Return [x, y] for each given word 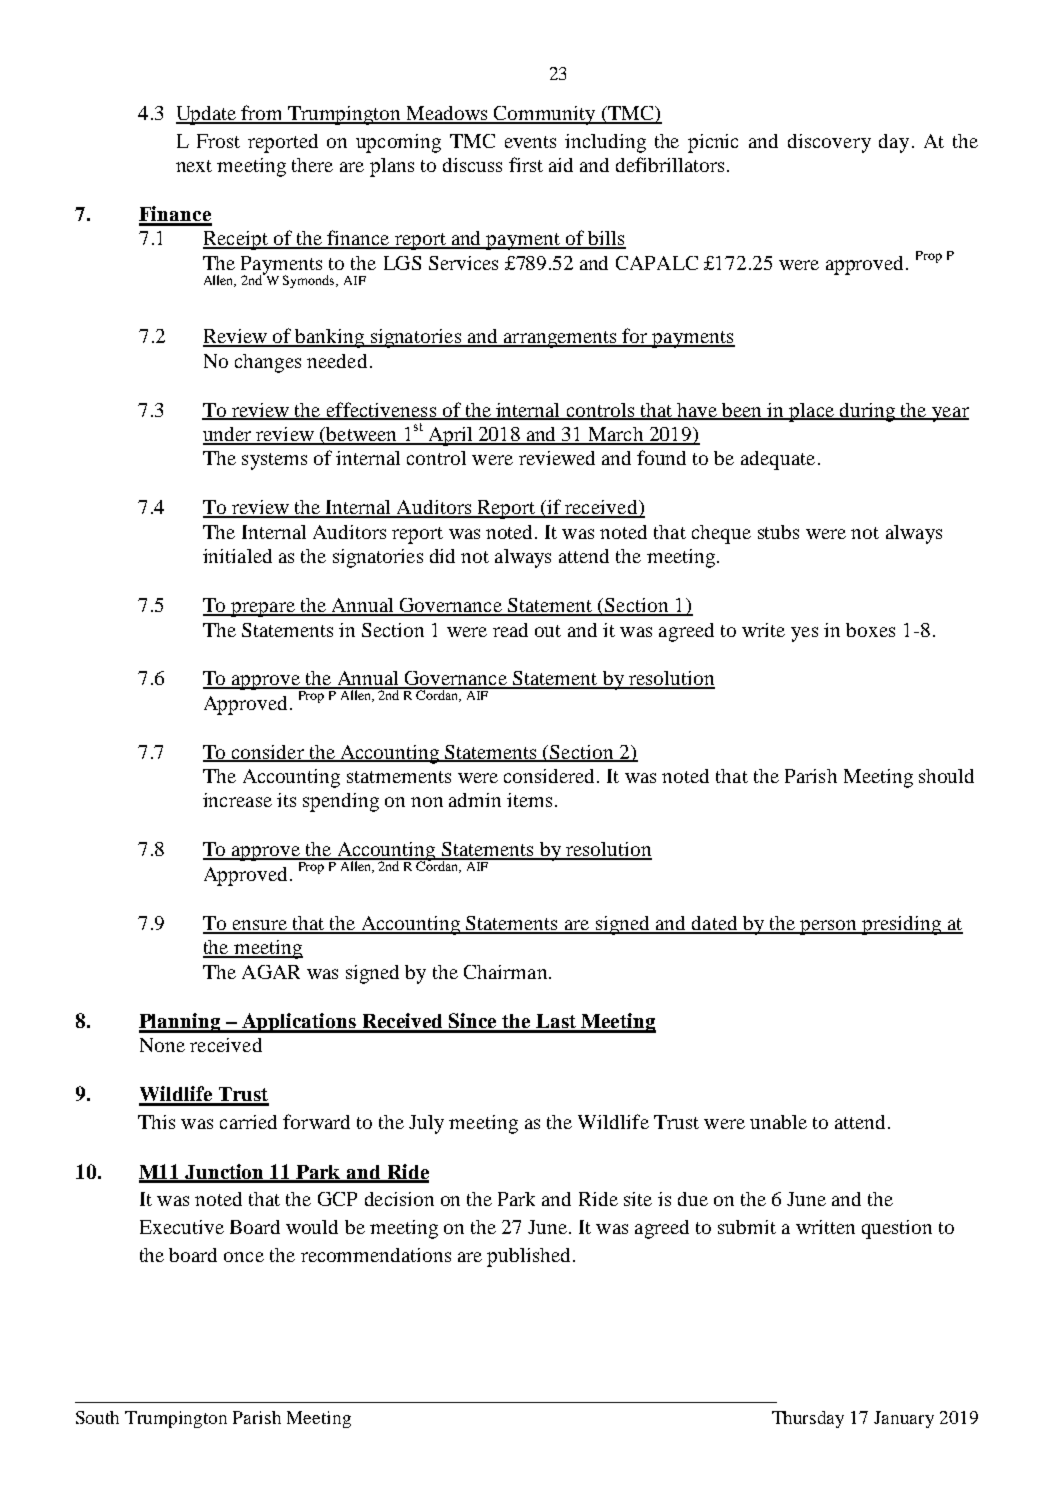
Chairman [507, 972]
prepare [263, 609]
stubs [778, 532]
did [442, 556]
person [829, 927]
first [526, 164]
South [97, 1417]
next [194, 166]
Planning [181, 1023]
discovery [829, 143]
